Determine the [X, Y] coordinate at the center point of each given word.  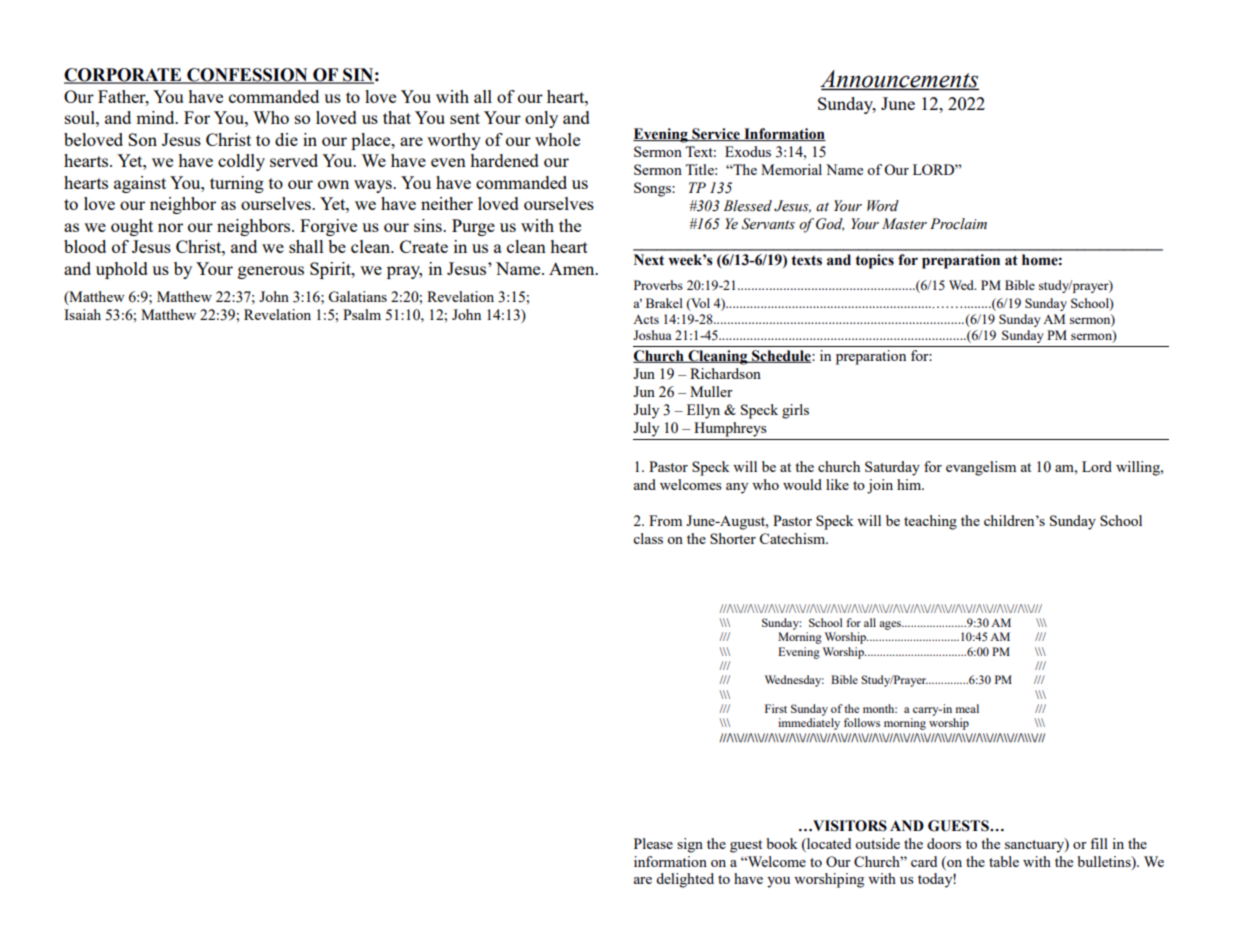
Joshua [652, 335]
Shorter [733, 538]
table [1004, 861]
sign [690, 845]
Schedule [781, 356]
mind [156, 117]
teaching [930, 522]
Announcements [899, 80]
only [541, 119]
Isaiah [82, 314]
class [648, 538]
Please [653, 843]
